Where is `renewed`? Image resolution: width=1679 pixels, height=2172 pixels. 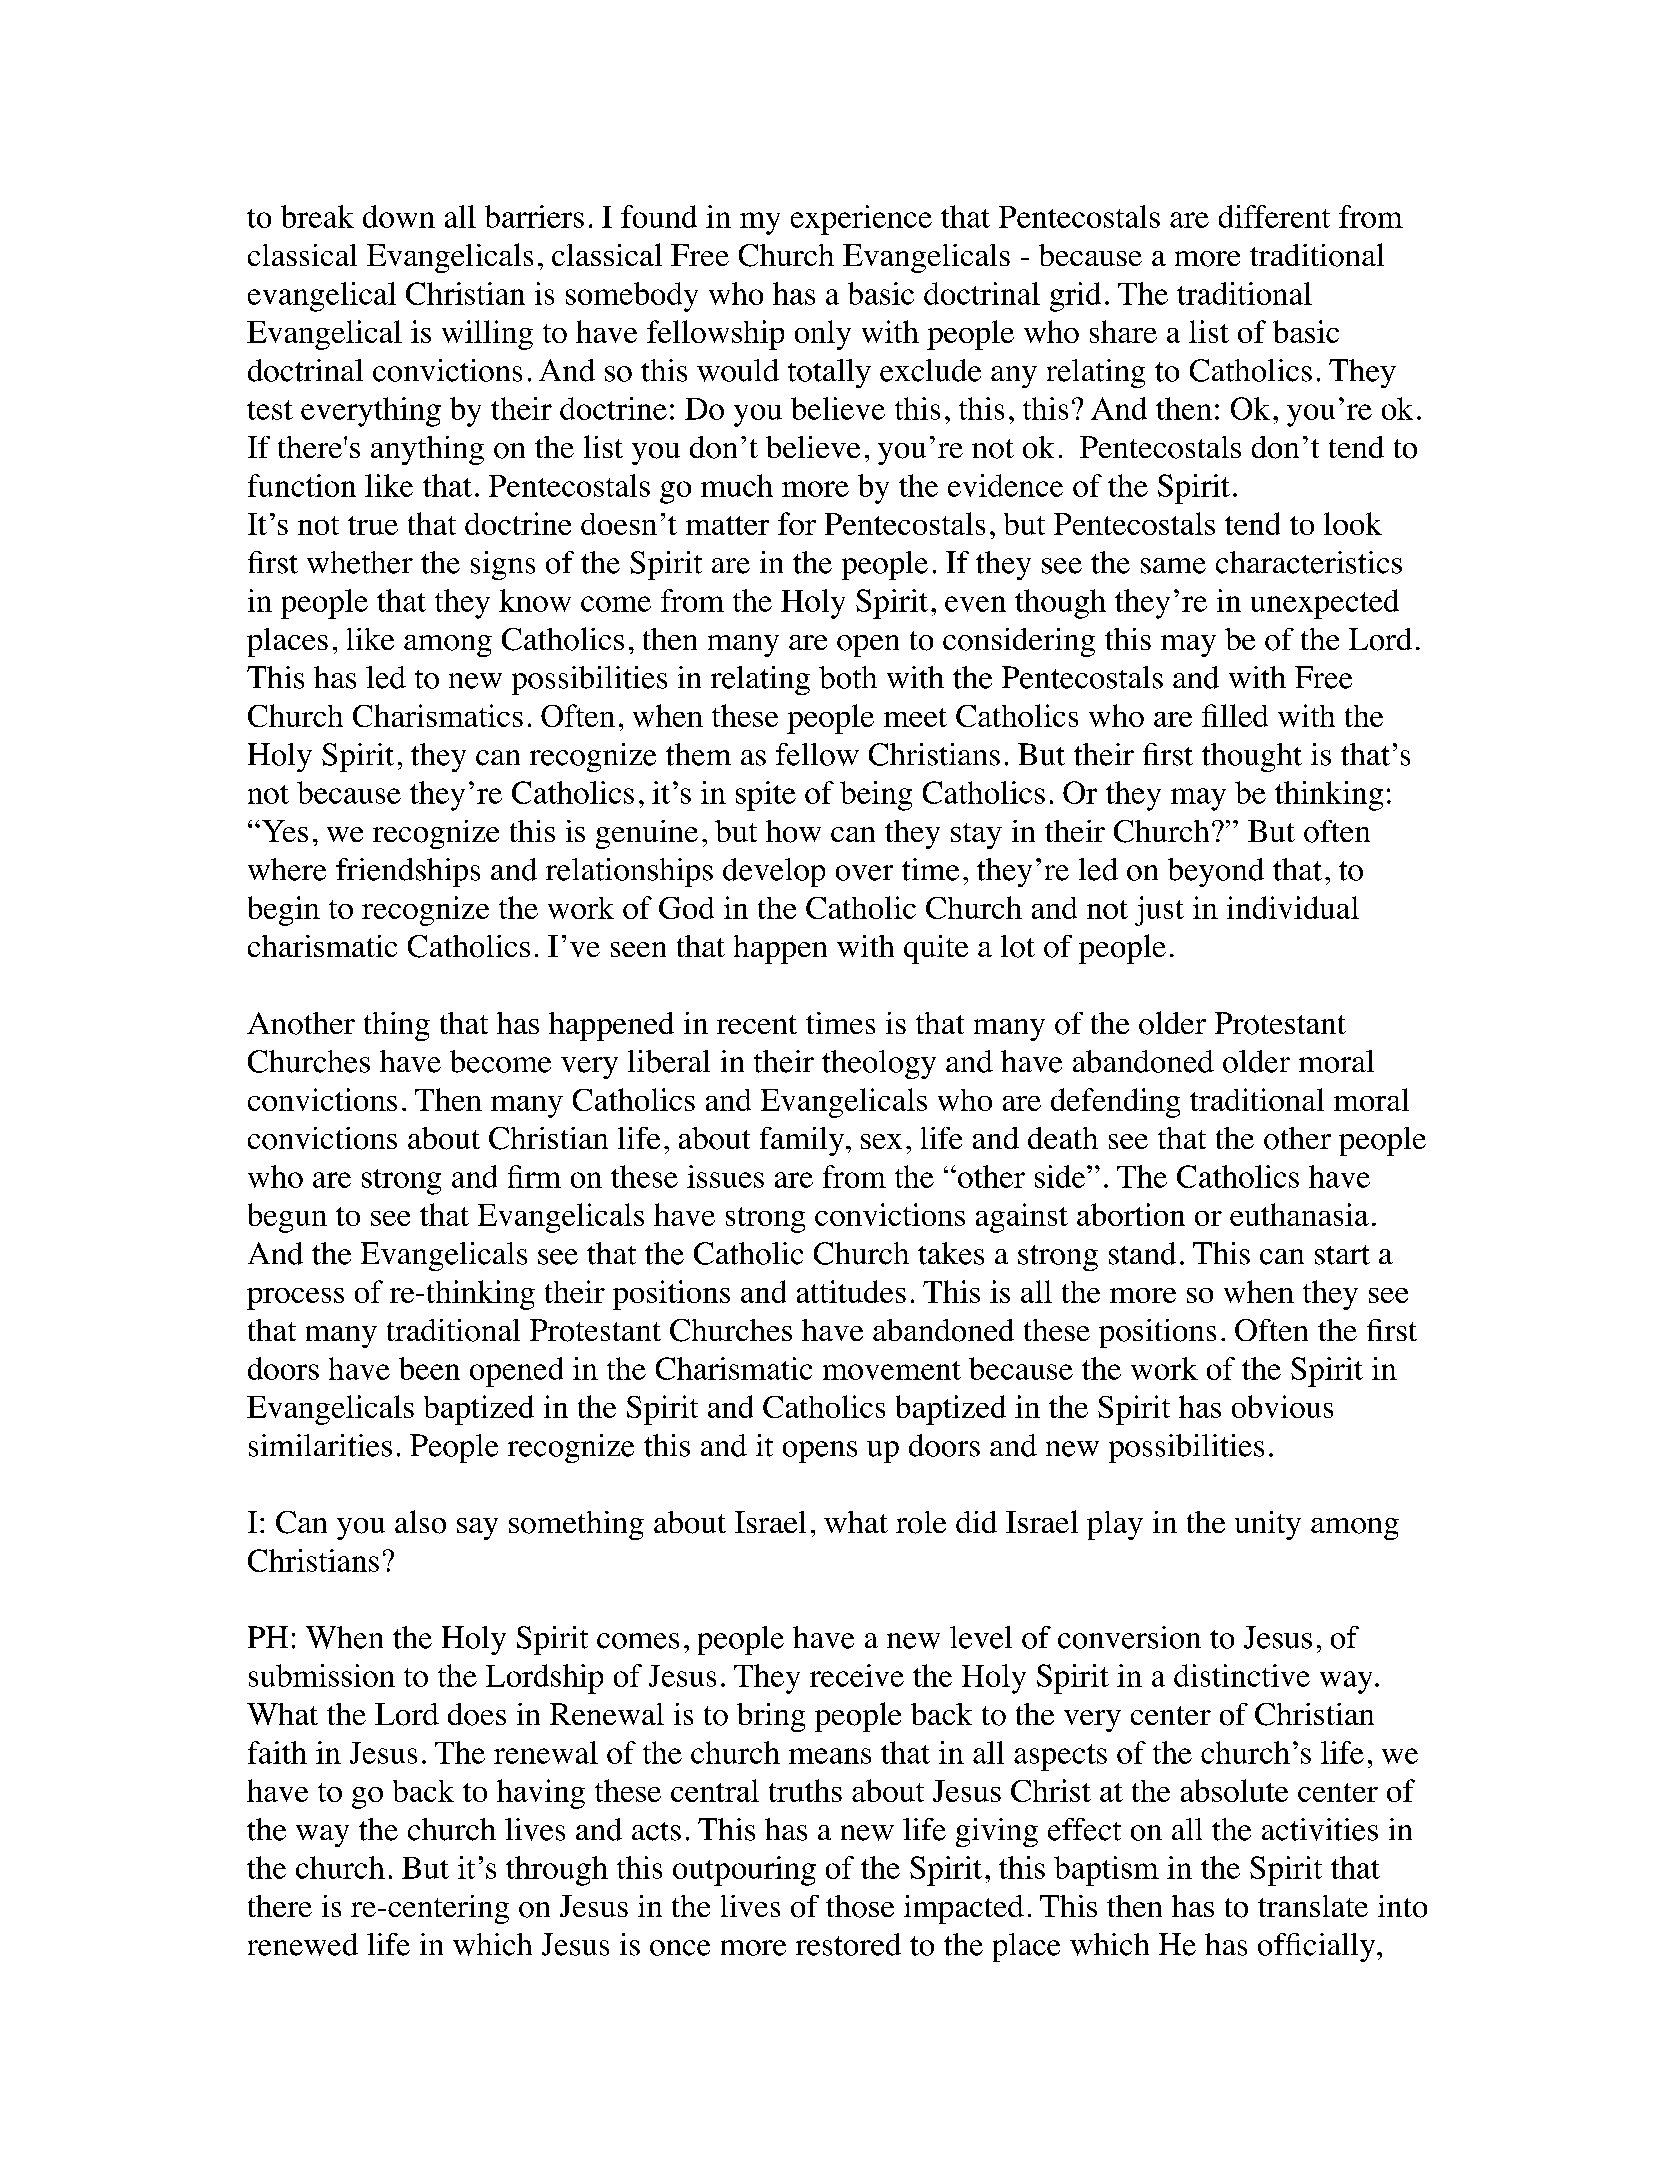
renewed is located at coordinates (303, 1944).
